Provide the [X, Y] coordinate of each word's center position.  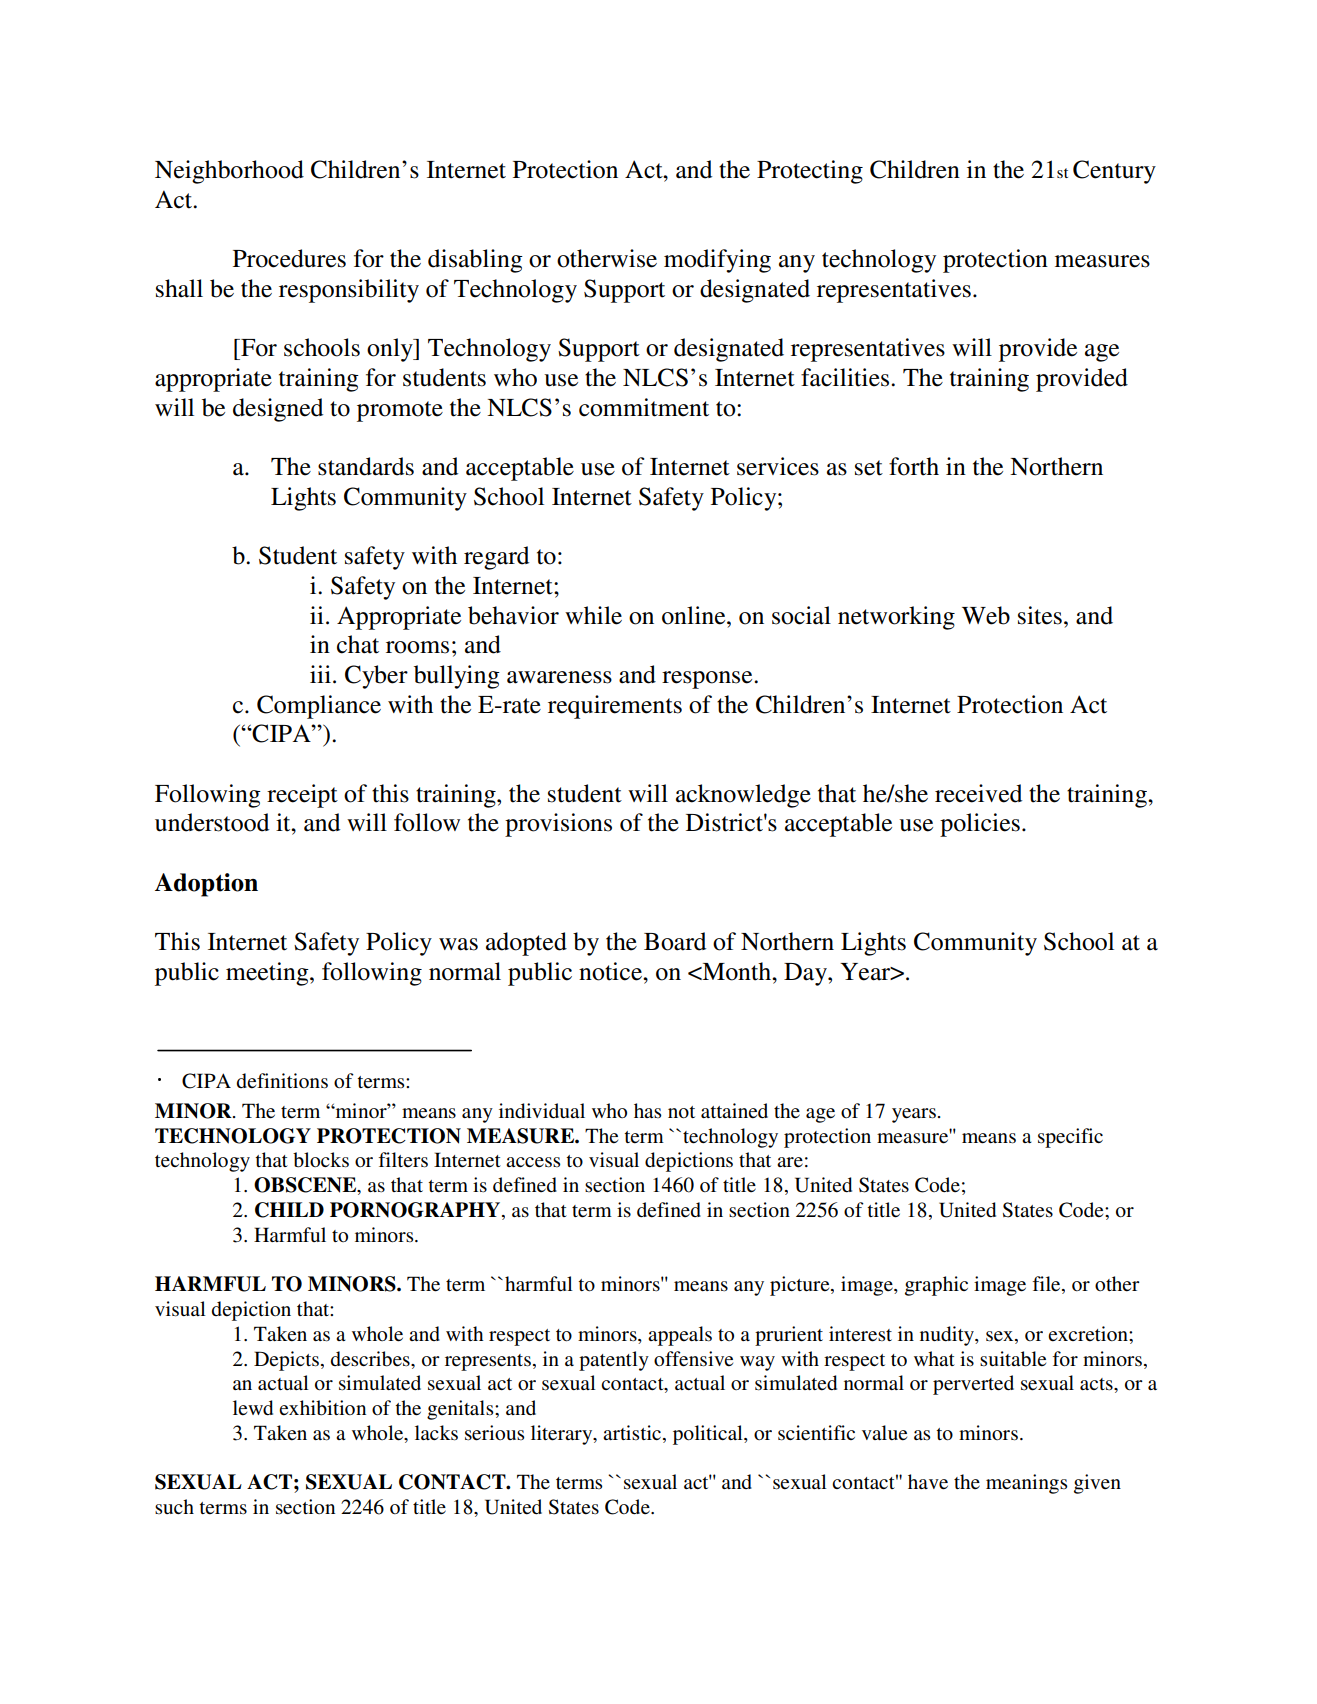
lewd [253, 1408]
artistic [633, 1432]
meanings [1026, 1484]
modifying [717, 261]
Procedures [289, 258]
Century [1114, 172]
